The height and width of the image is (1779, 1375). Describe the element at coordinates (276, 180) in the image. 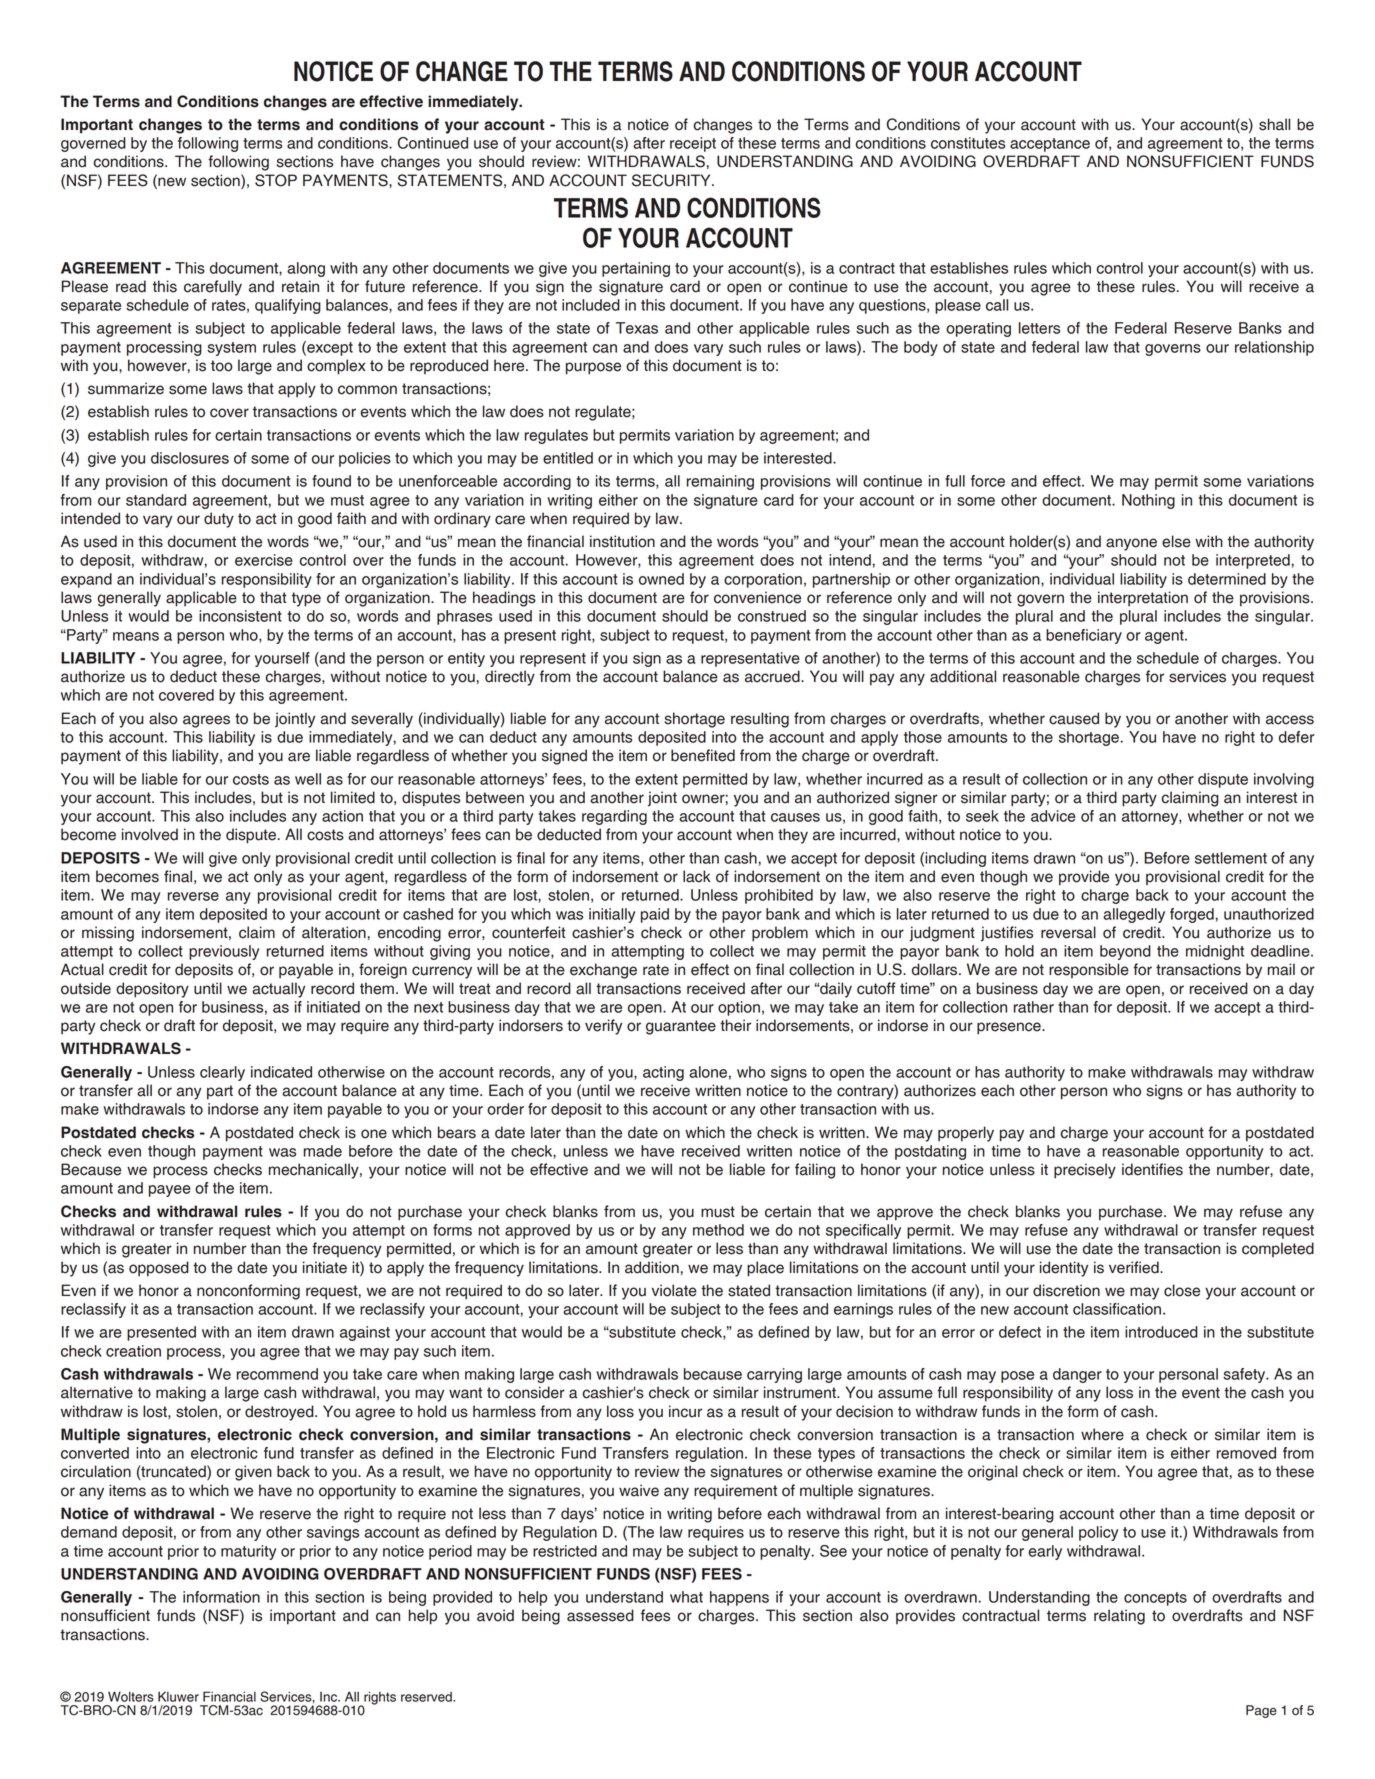

I see `STOP` at that location.
